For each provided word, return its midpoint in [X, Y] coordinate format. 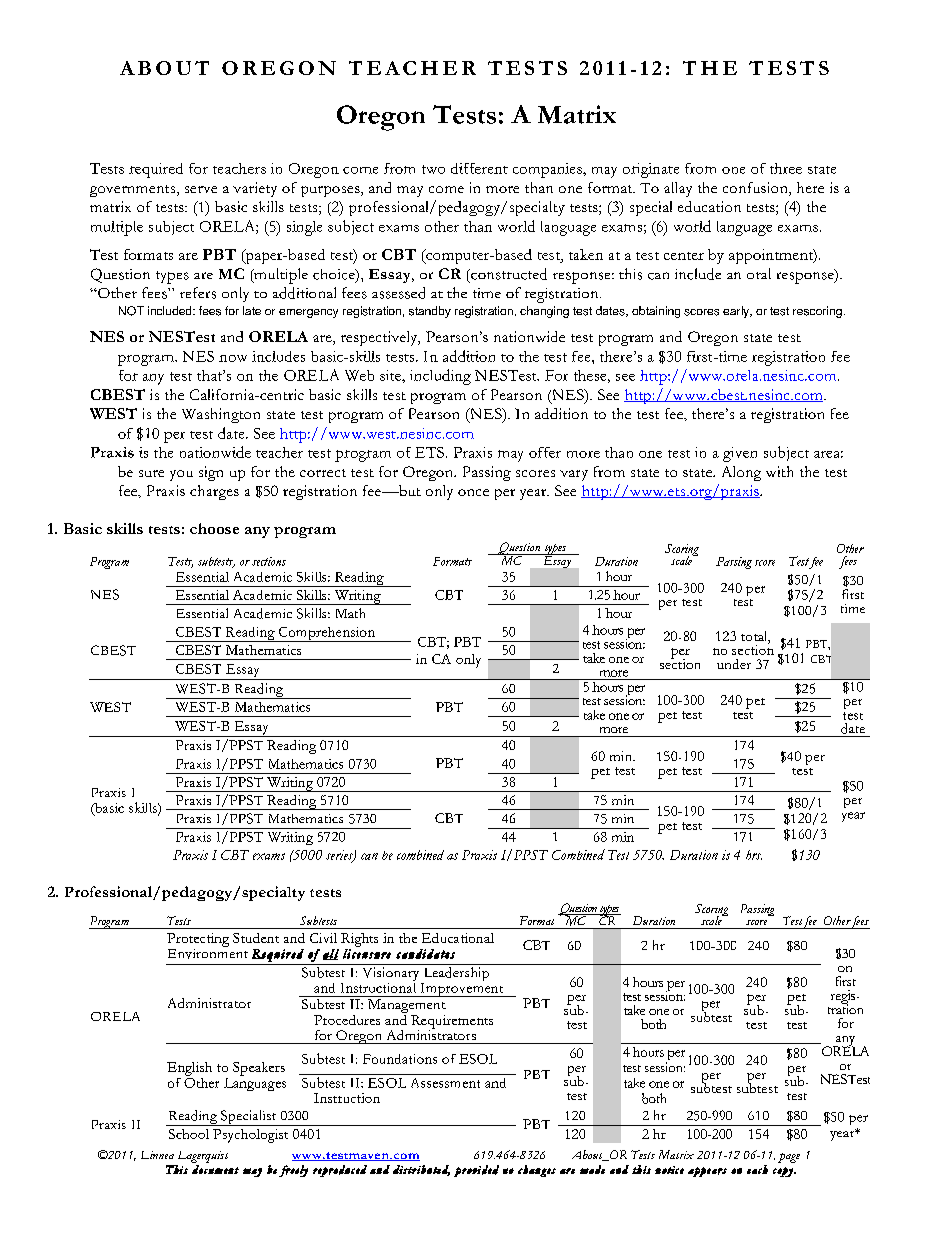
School [189, 1134]
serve [201, 189]
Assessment [445, 1083]
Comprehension [327, 634]
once [473, 492]
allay [678, 189]
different [479, 168]
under [734, 664]
